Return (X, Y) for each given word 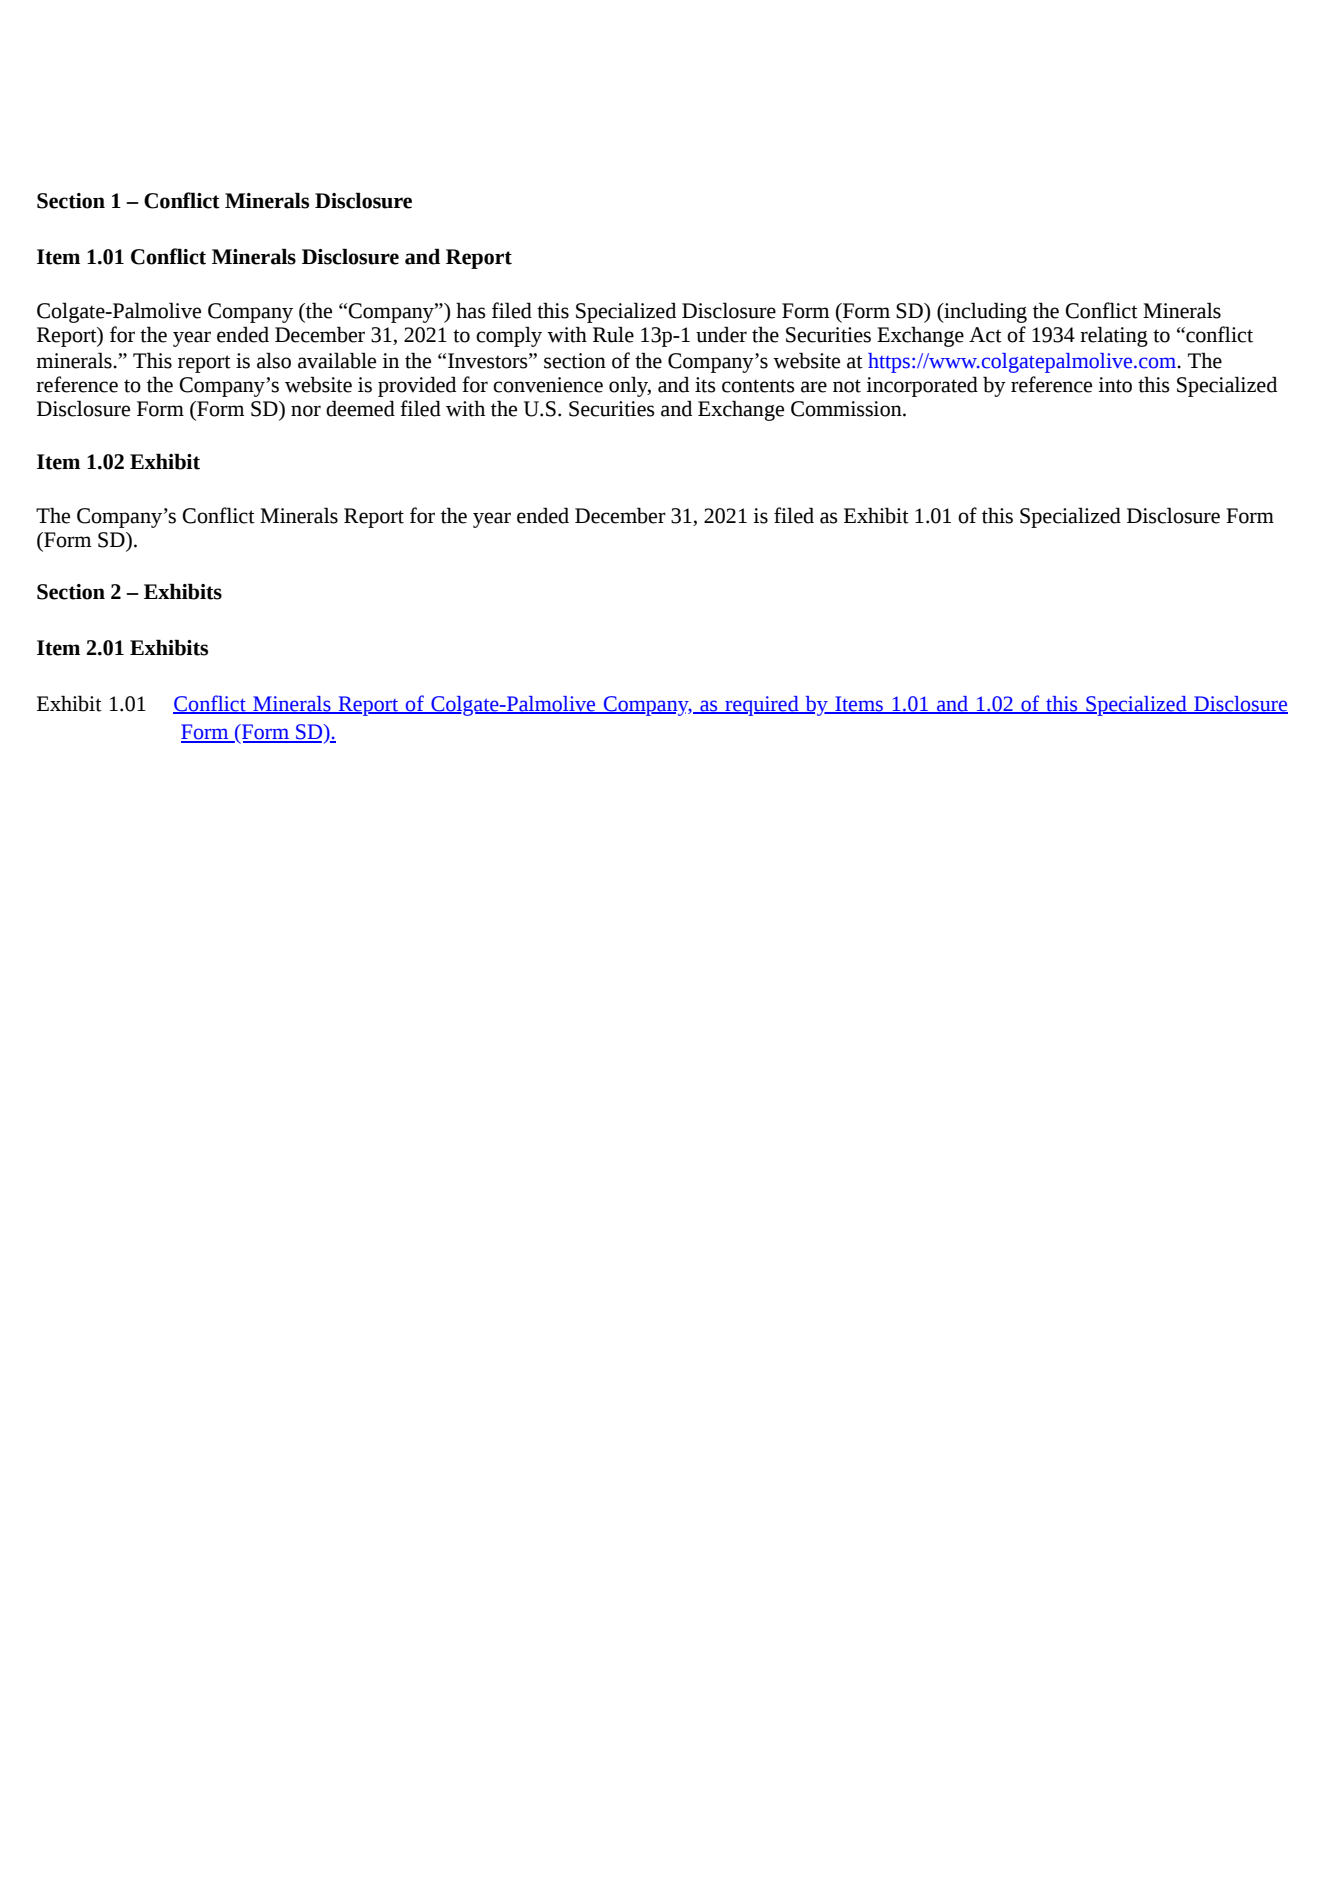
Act (985, 335)
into (1115, 385)
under (721, 334)
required (762, 706)
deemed (360, 408)
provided (417, 386)
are (814, 387)
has (471, 310)
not (847, 386)
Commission (847, 409)
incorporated (922, 386)
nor (306, 411)
